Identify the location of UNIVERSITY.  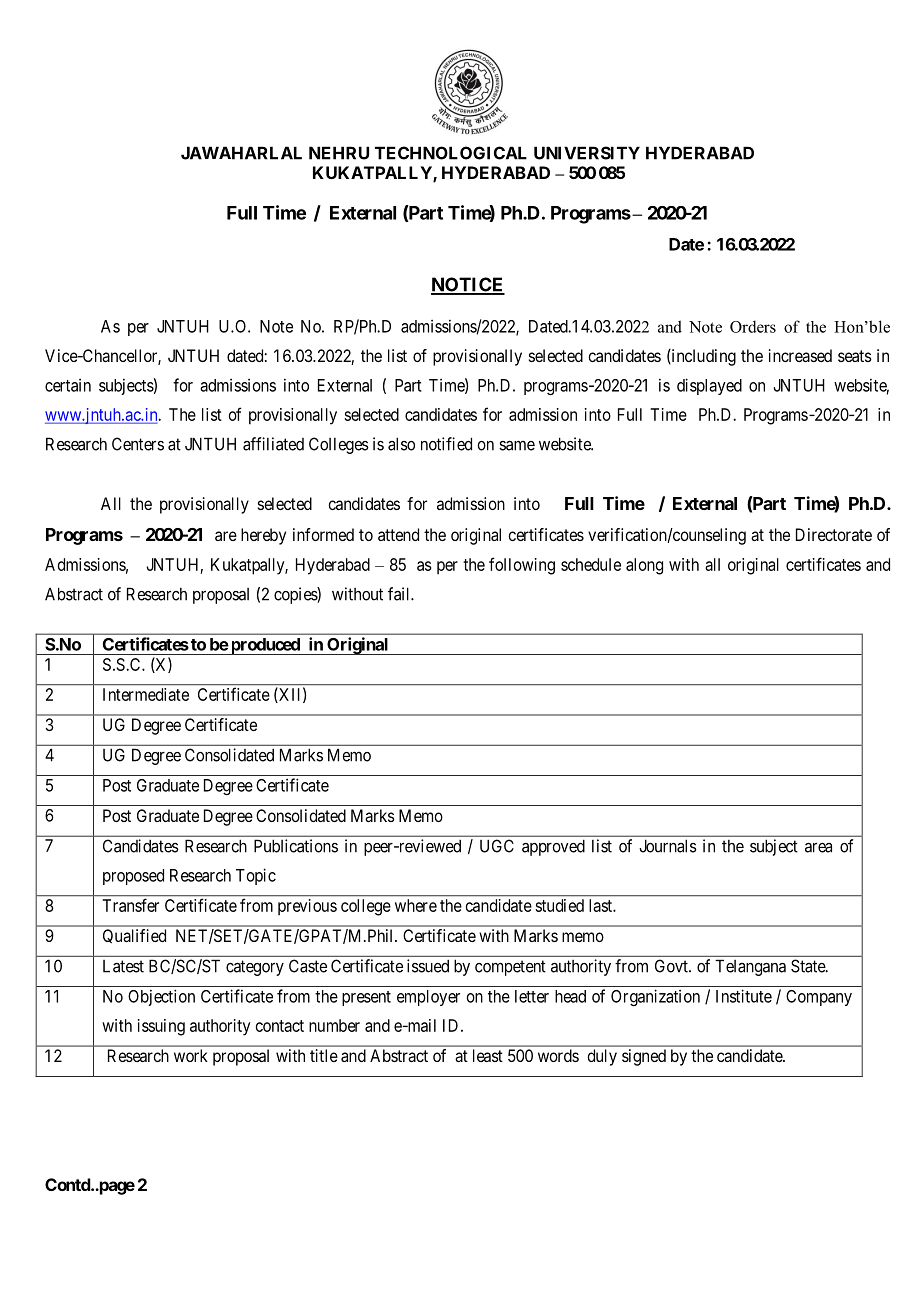
(587, 153).
